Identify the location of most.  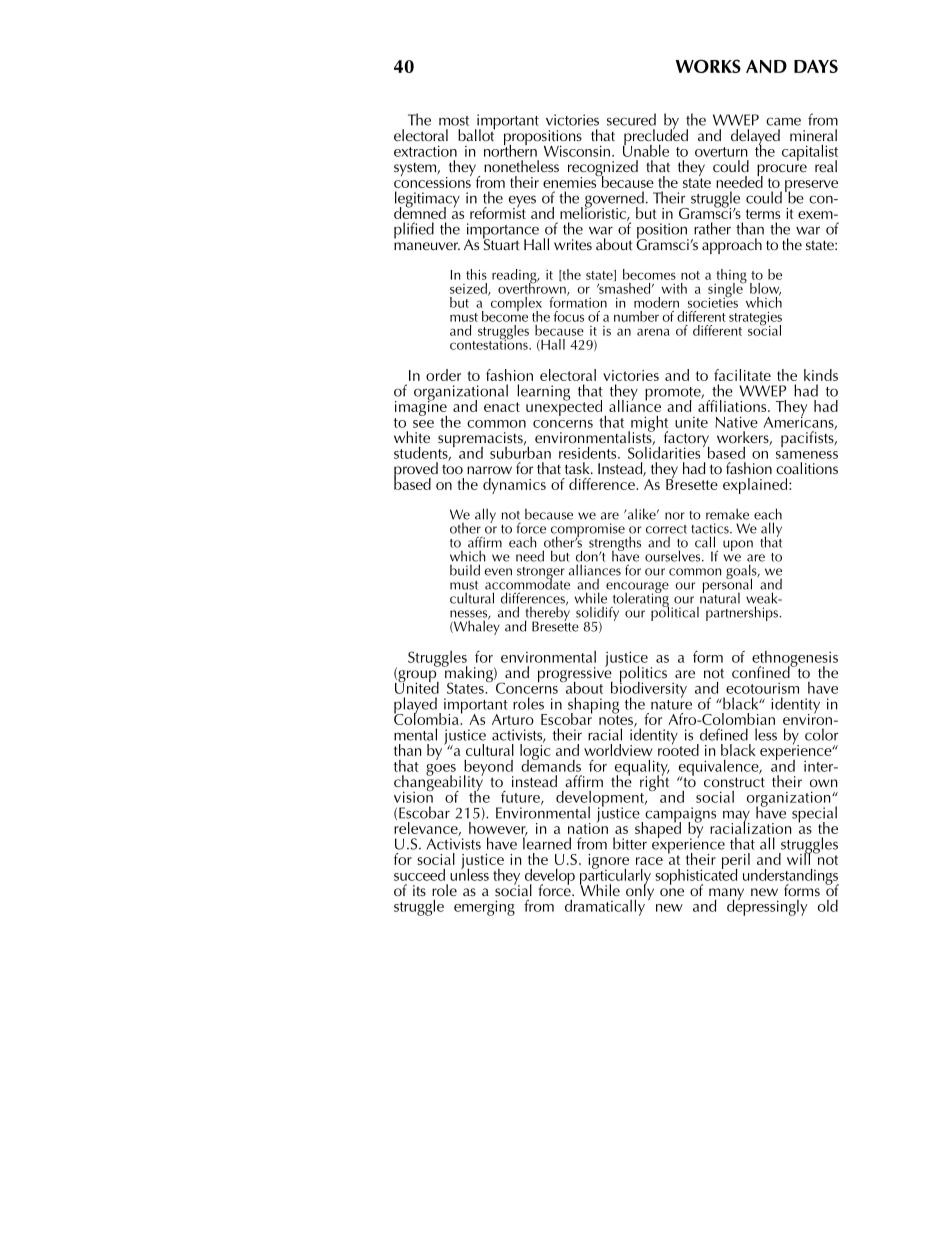
(454, 121).
